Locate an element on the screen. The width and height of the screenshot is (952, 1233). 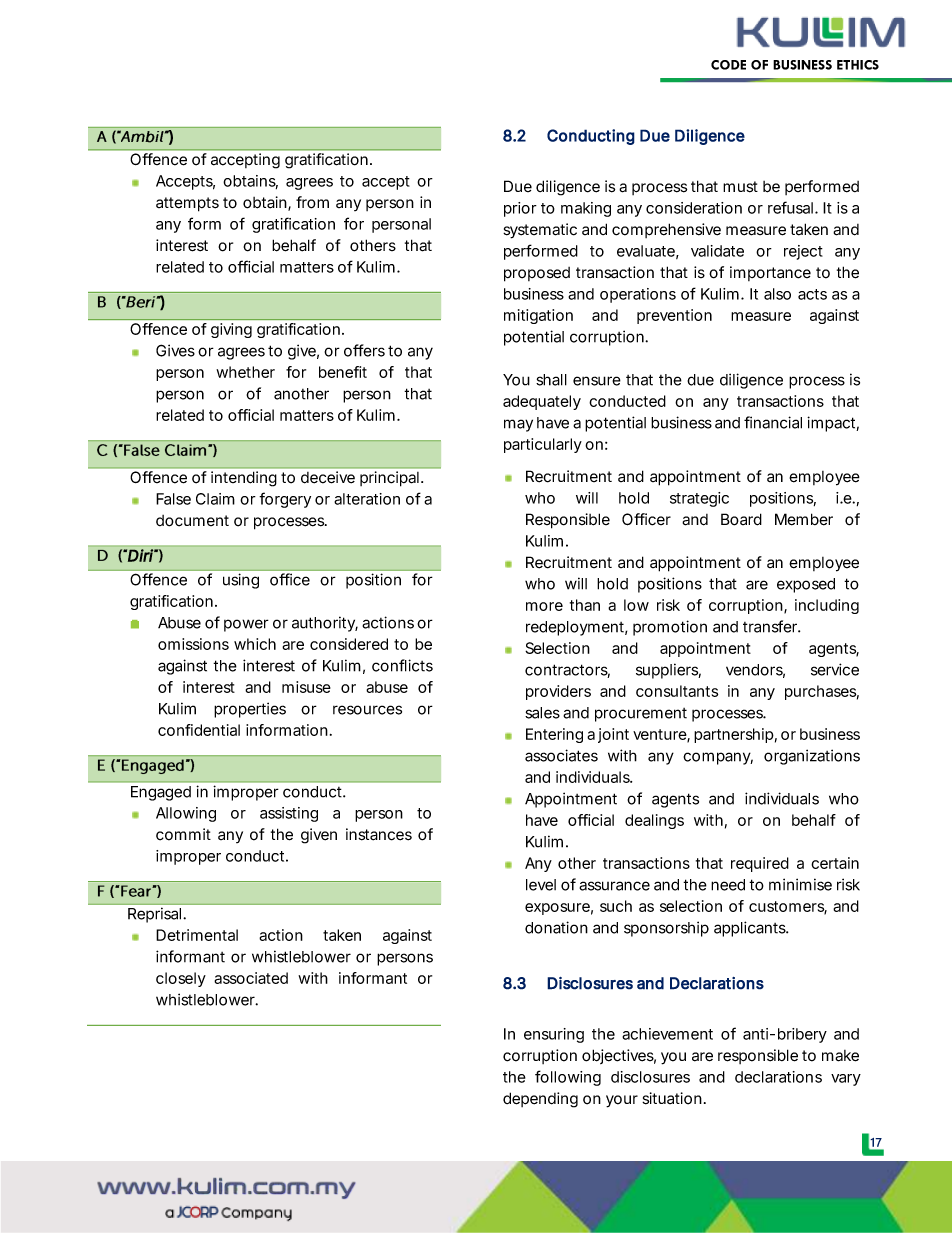
make is located at coordinates (840, 1056).
